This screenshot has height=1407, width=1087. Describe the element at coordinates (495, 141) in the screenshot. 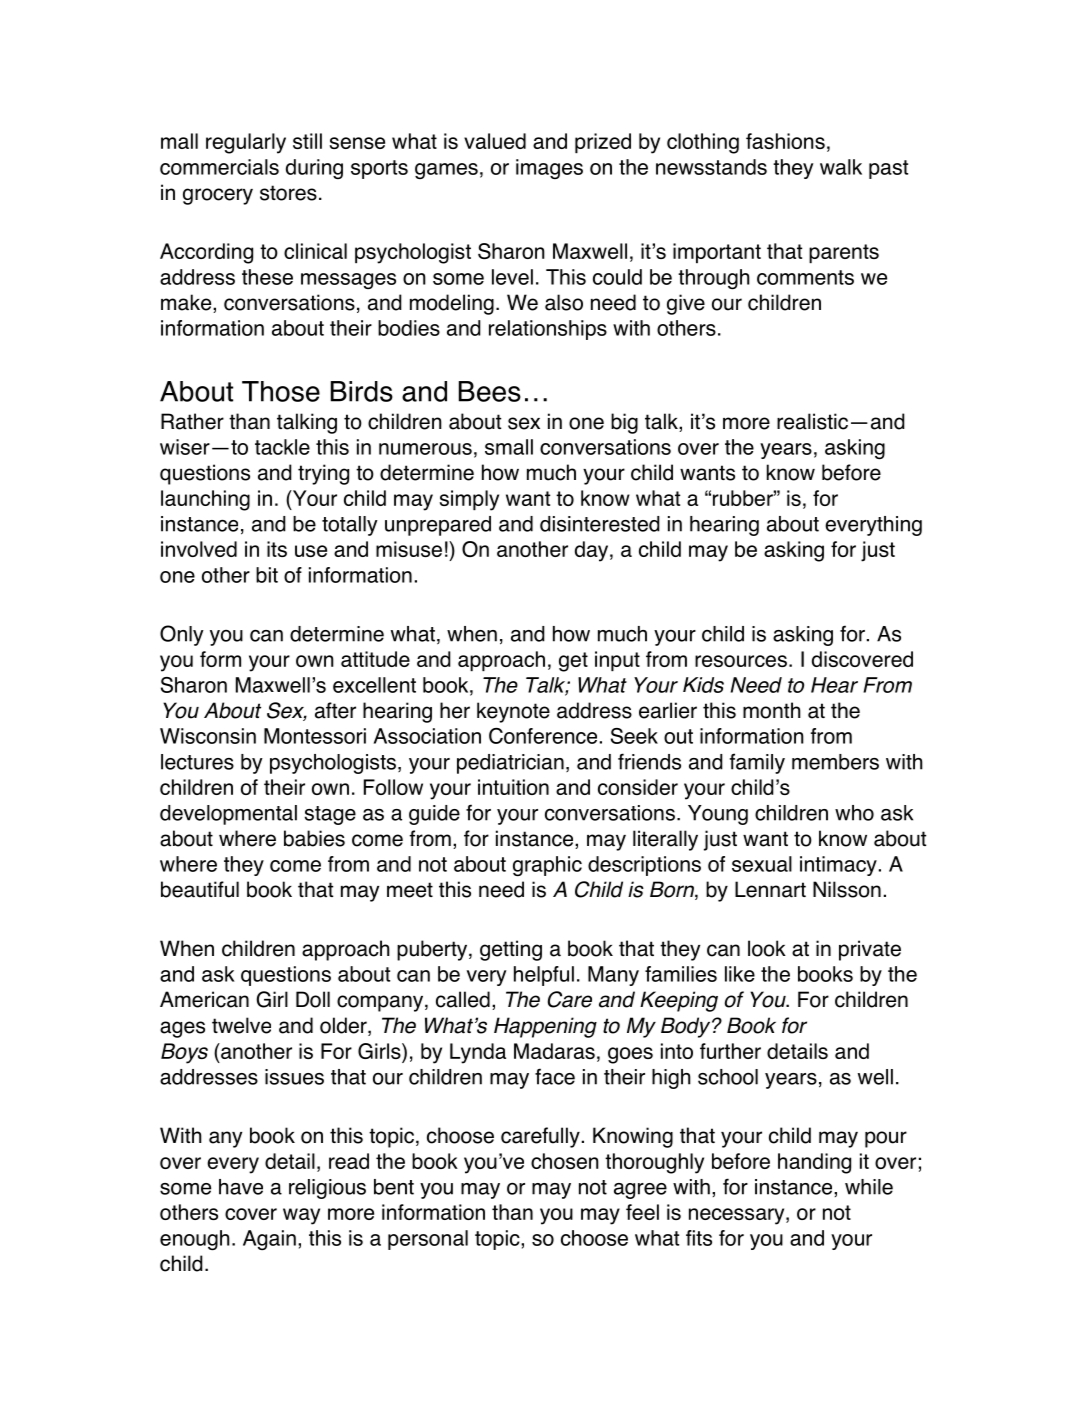

I see `valued` at that location.
